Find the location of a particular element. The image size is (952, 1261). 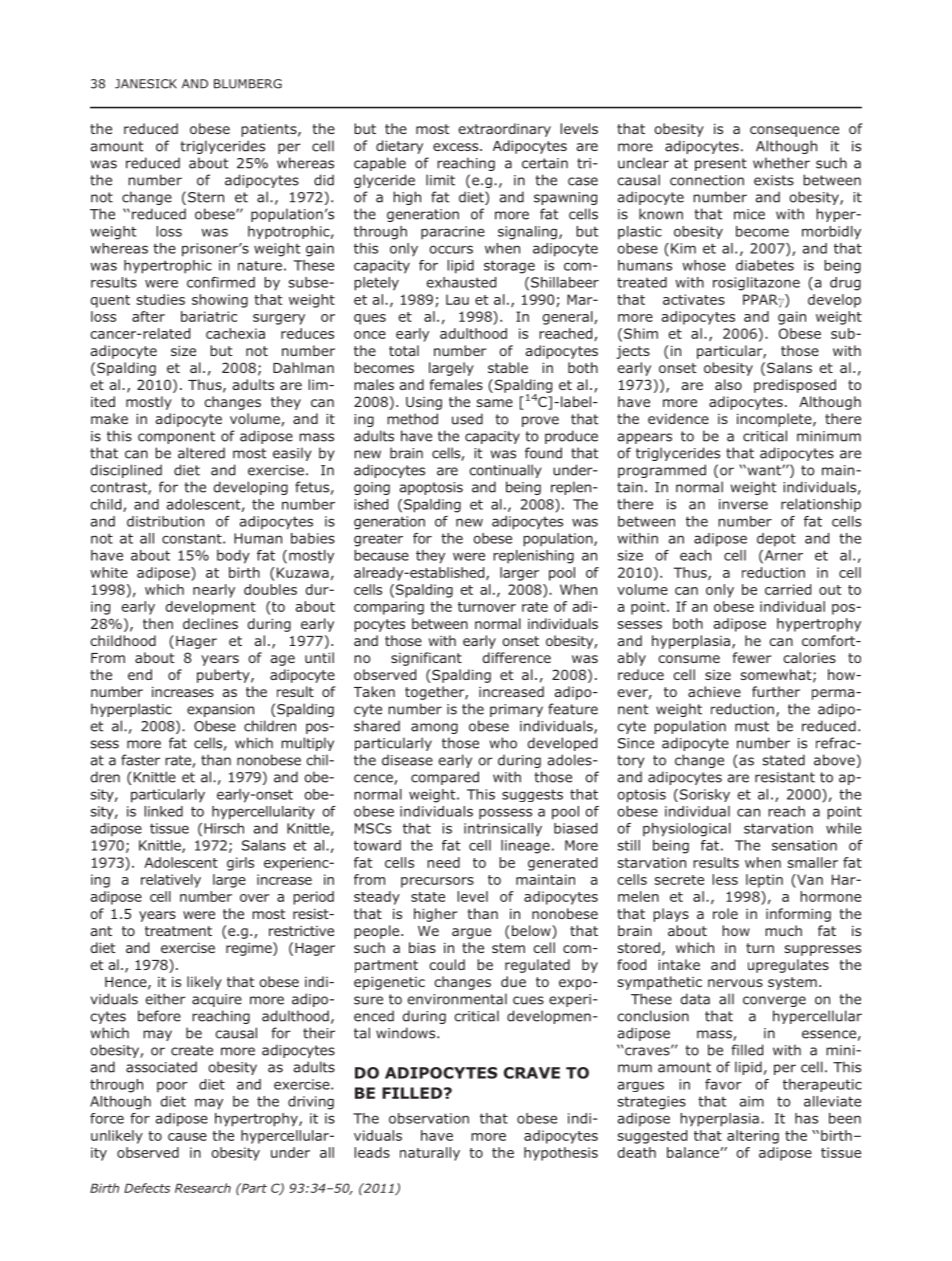

extraordinary is located at coordinates (504, 130).
